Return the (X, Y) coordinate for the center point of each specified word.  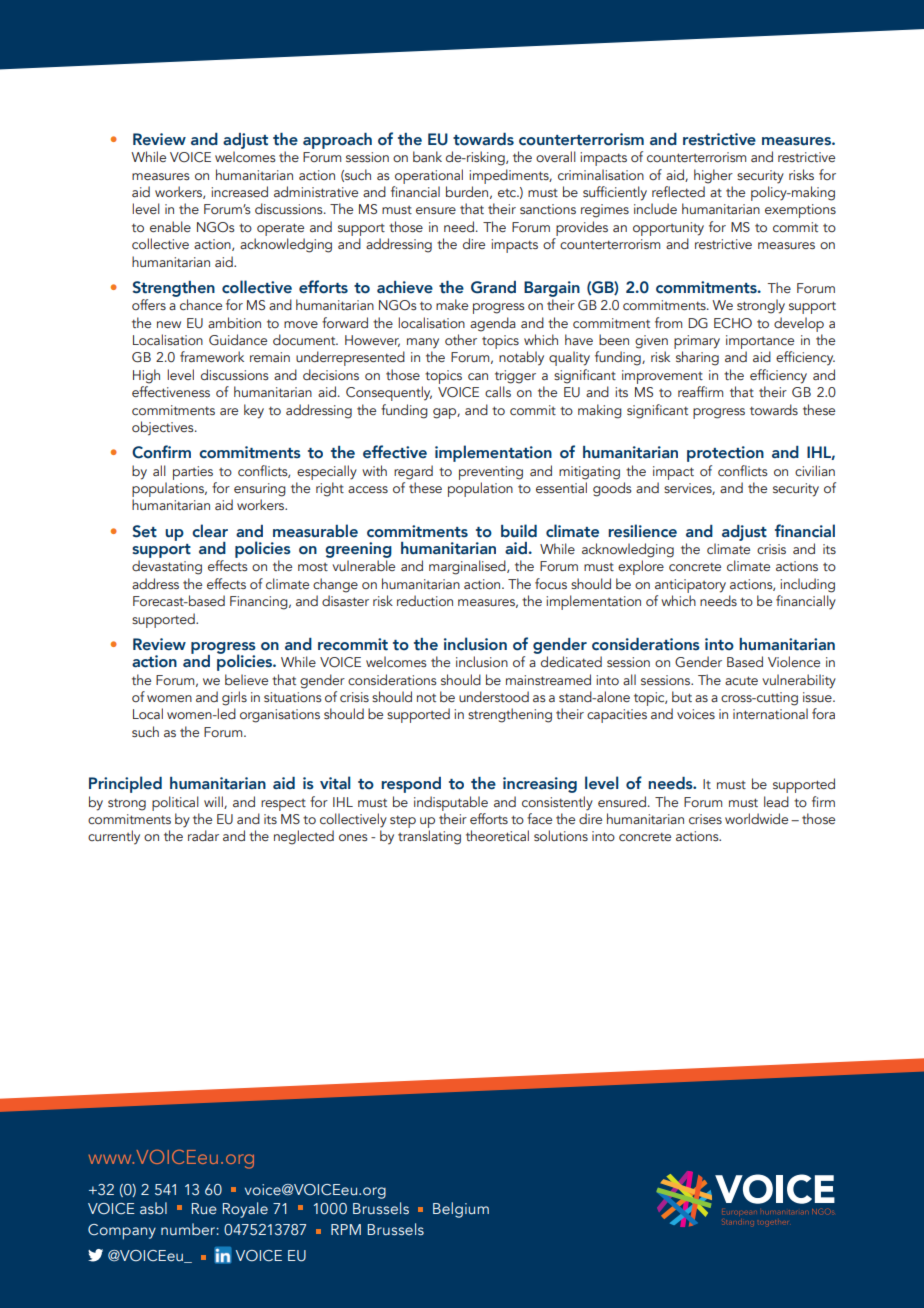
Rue (204, 1209)
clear (210, 531)
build (519, 531)
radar (203, 835)
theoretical (497, 836)
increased (239, 191)
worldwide (756, 818)
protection (725, 454)
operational (429, 176)
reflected (678, 191)
